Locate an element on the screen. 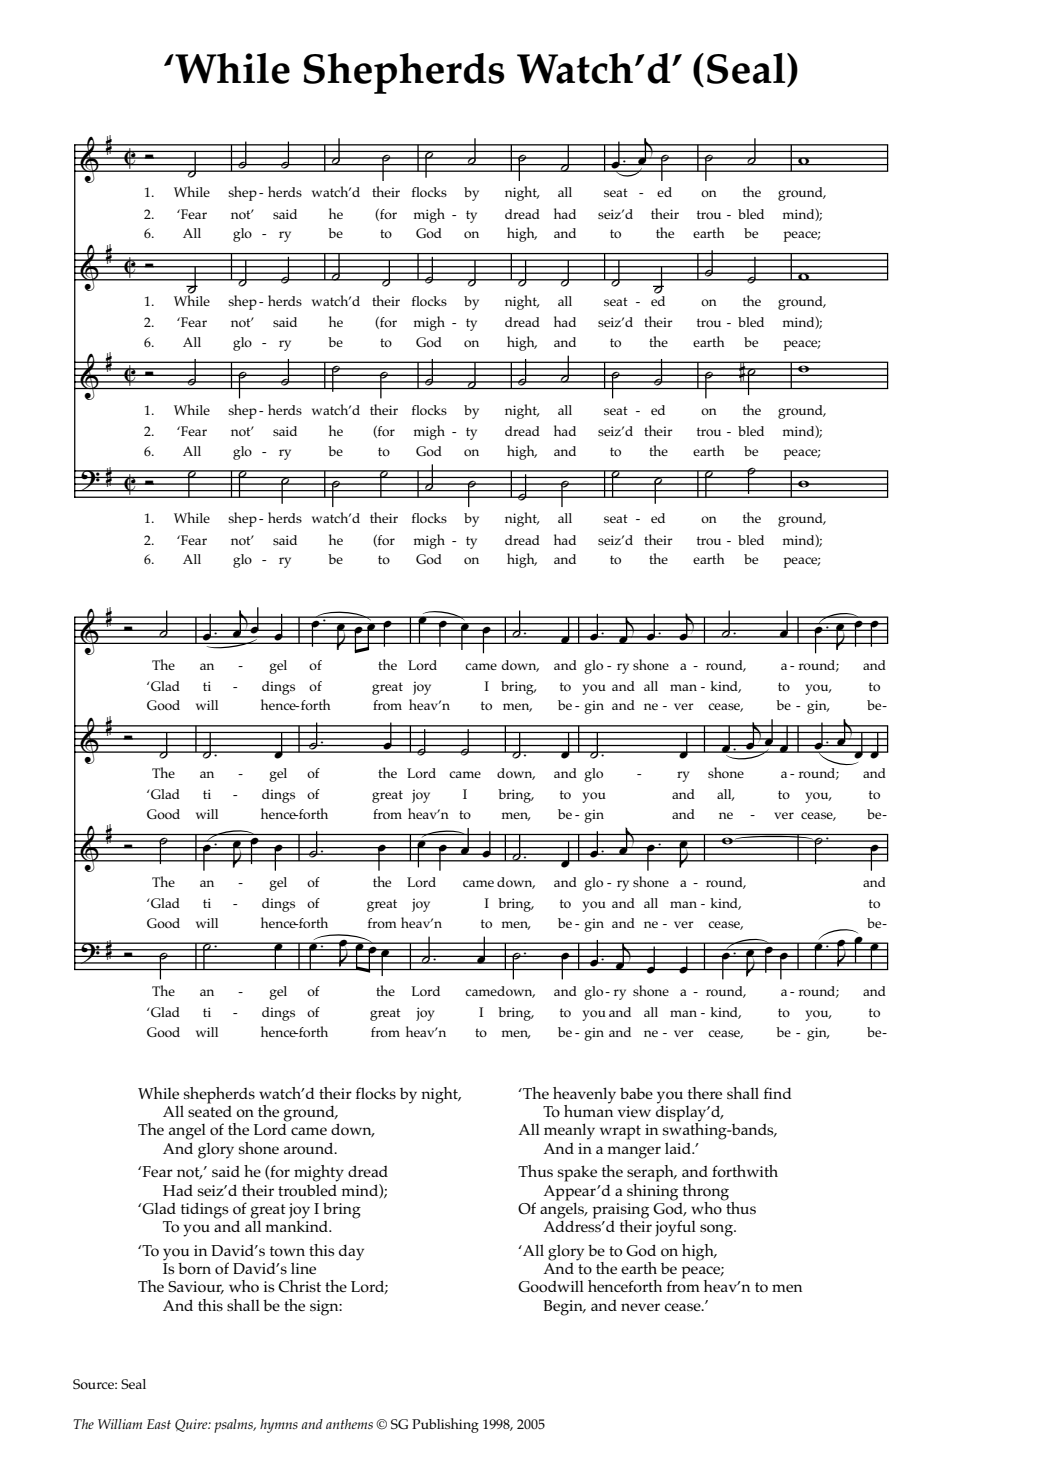 The width and height of the screenshot is (1037, 1467). throng is located at coordinates (706, 1192).
